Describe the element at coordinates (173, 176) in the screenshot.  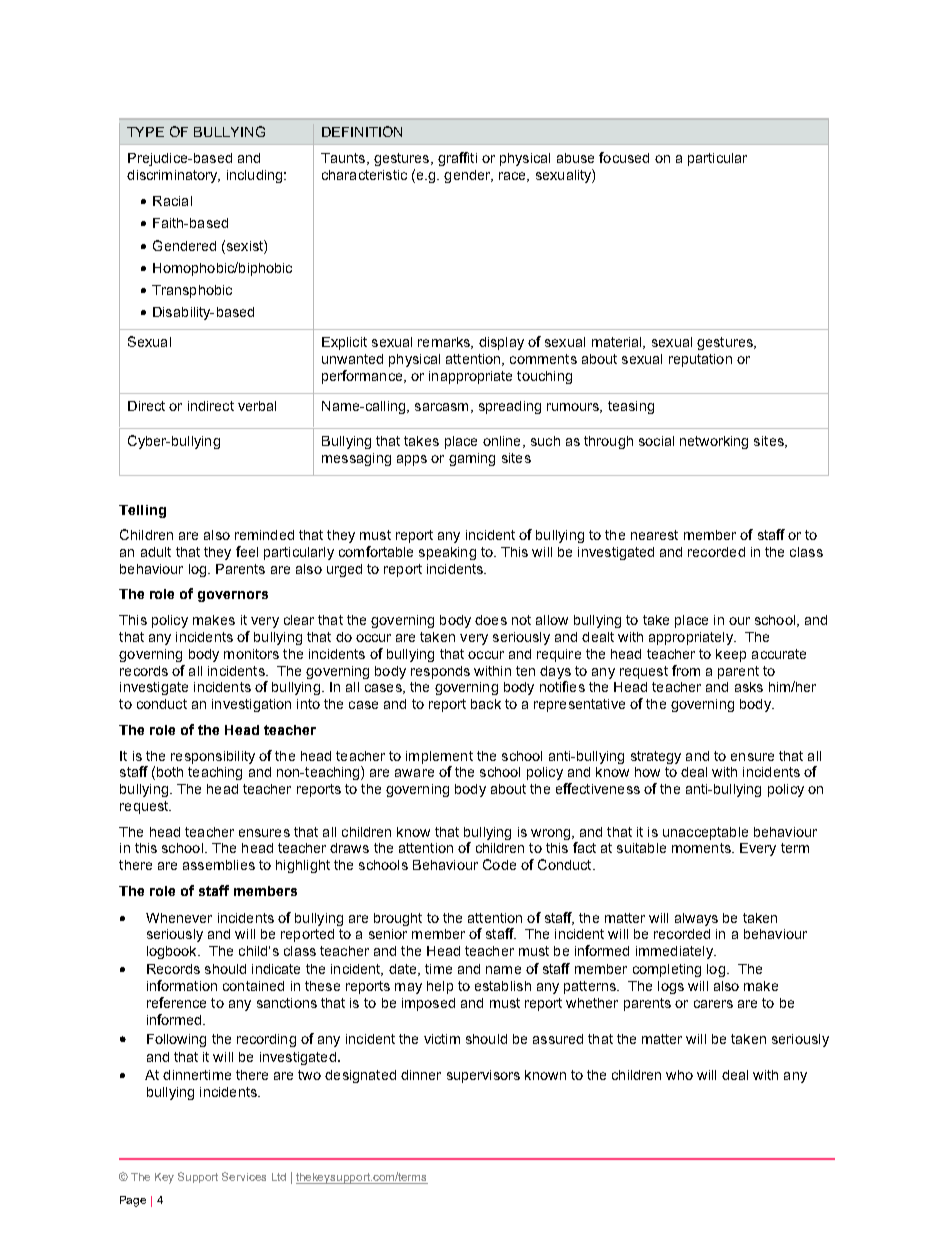
I see `discriminatory` at that location.
